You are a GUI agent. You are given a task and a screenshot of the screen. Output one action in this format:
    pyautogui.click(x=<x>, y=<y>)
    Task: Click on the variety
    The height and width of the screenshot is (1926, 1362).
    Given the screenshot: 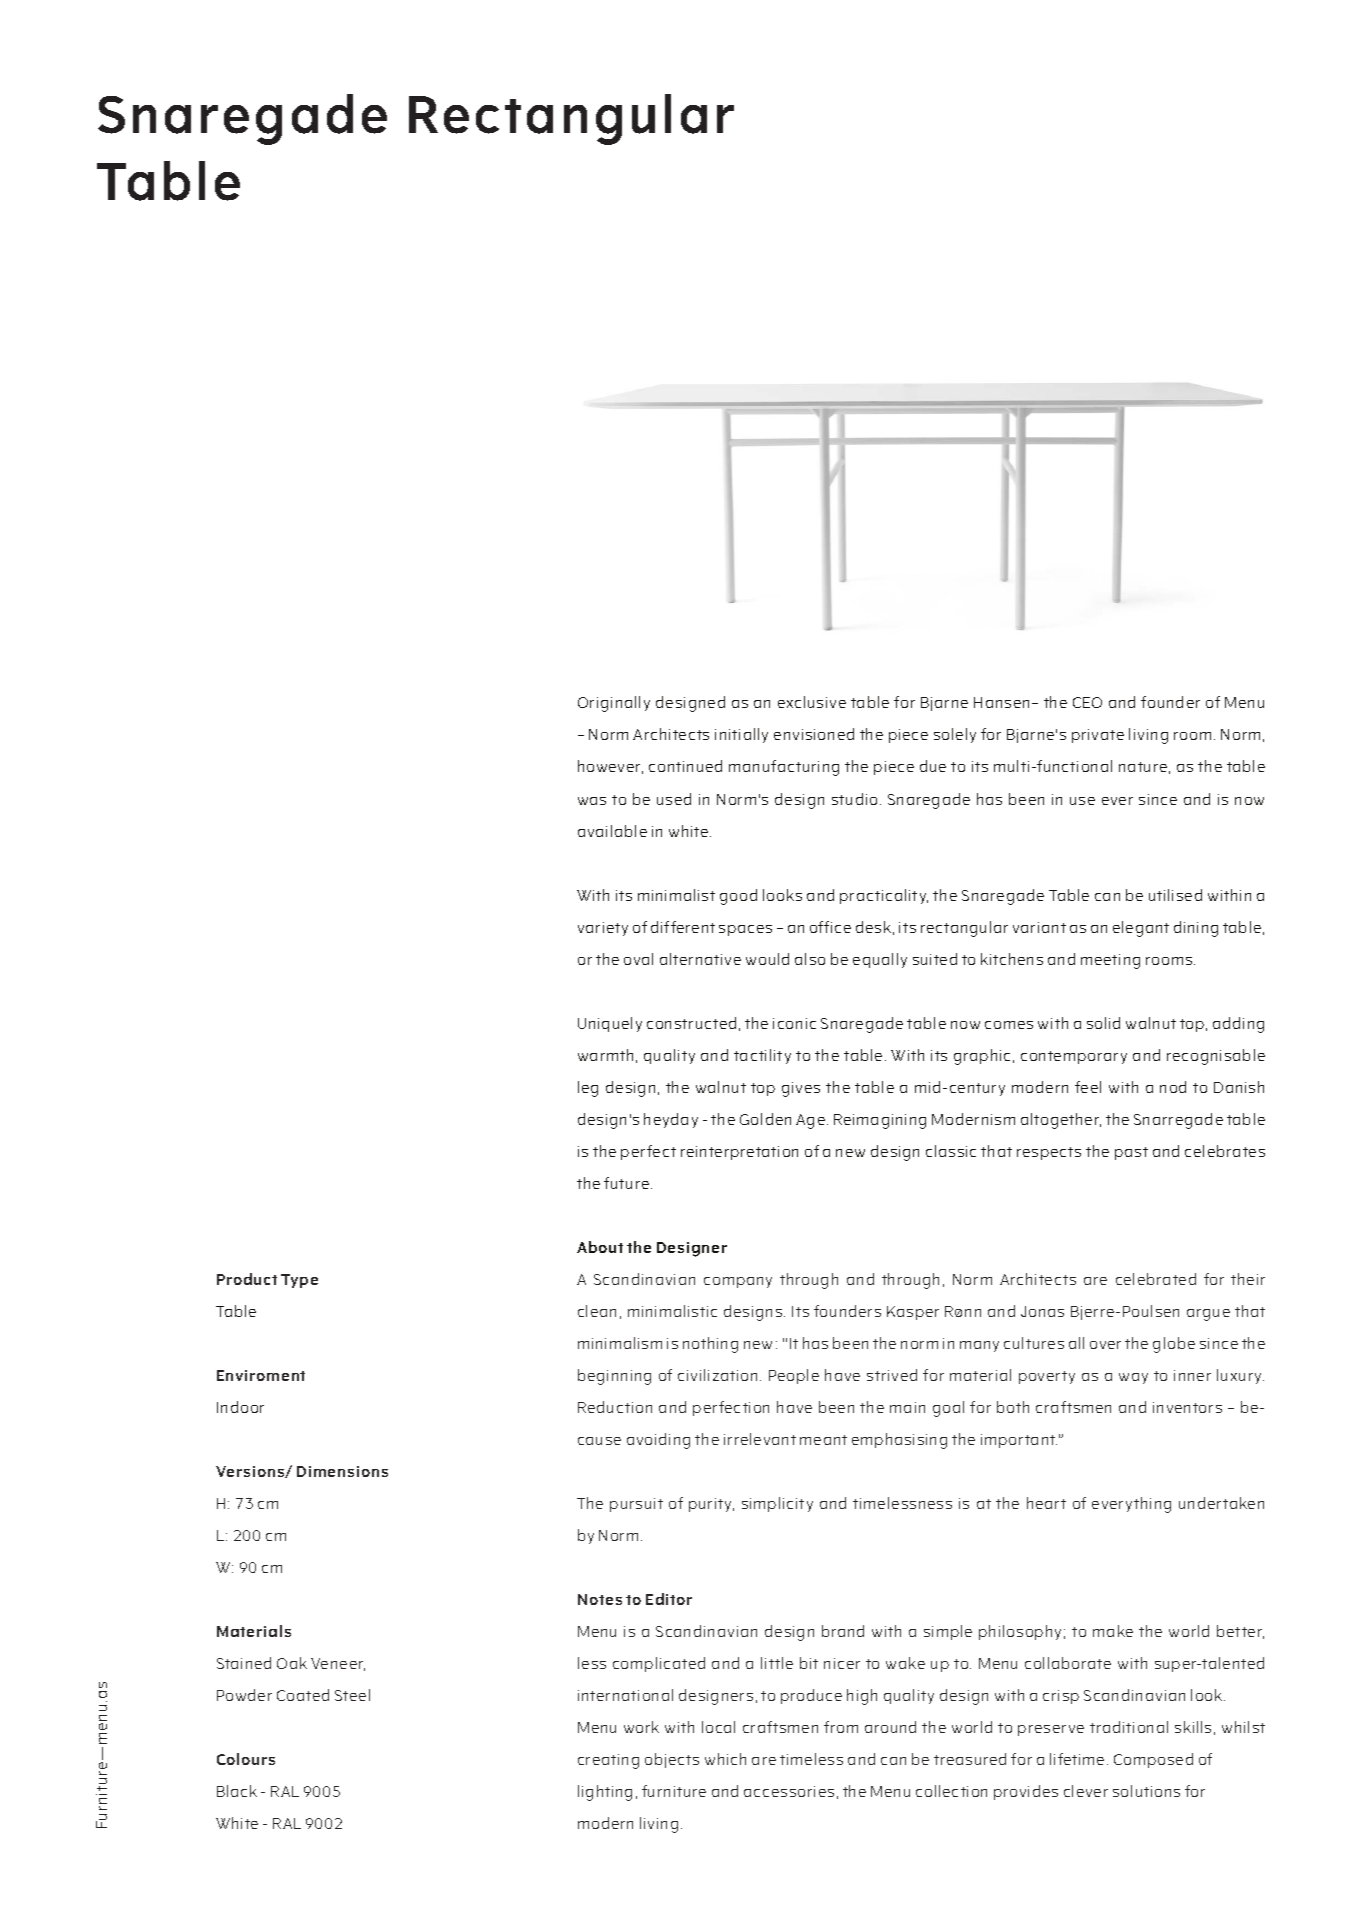 What is the action you would take?
    pyautogui.click(x=603, y=929)
